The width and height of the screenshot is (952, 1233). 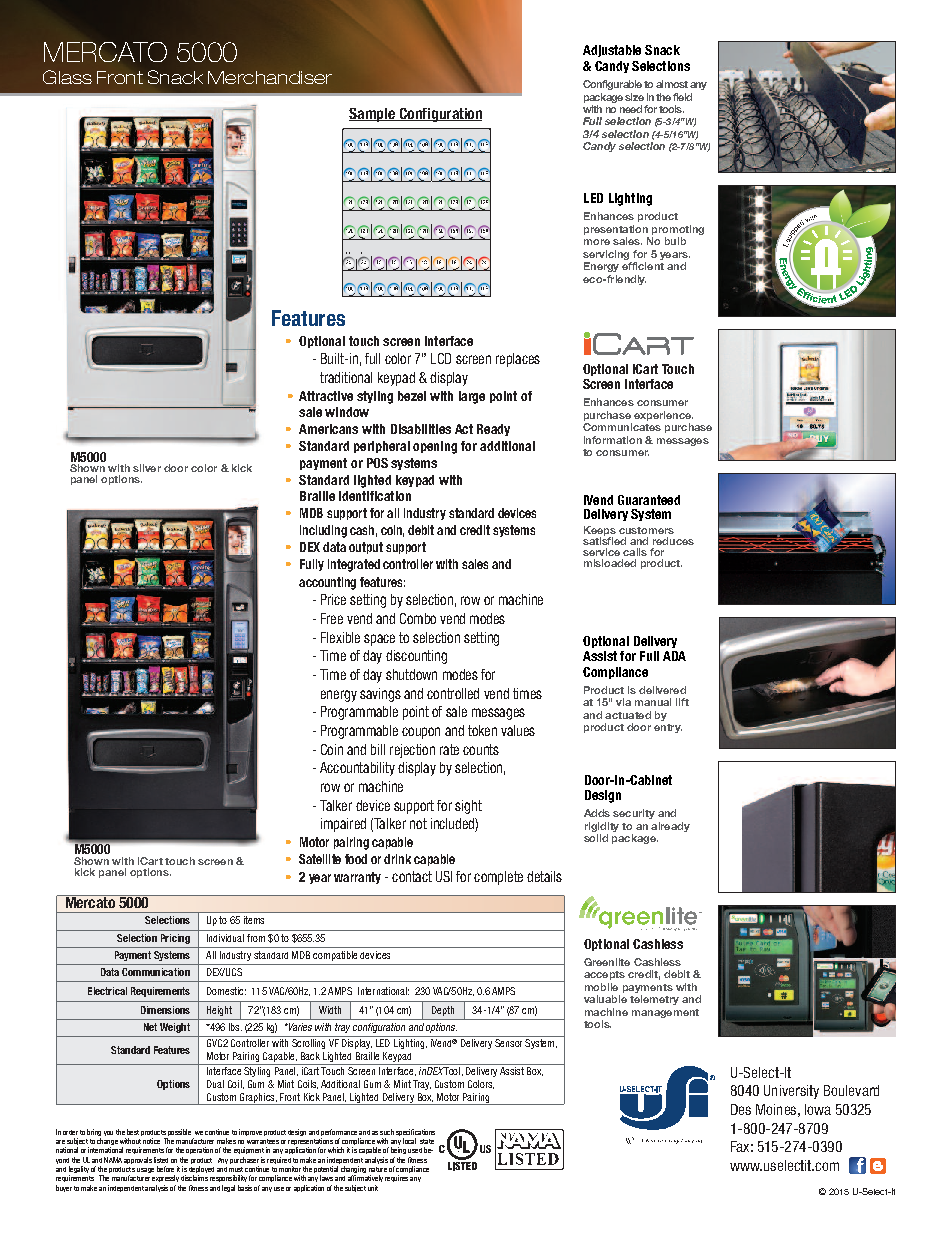 What do you see at coordinates (682, 97) in the screenshot?
I see `field` at bounding box center [682, 97].
